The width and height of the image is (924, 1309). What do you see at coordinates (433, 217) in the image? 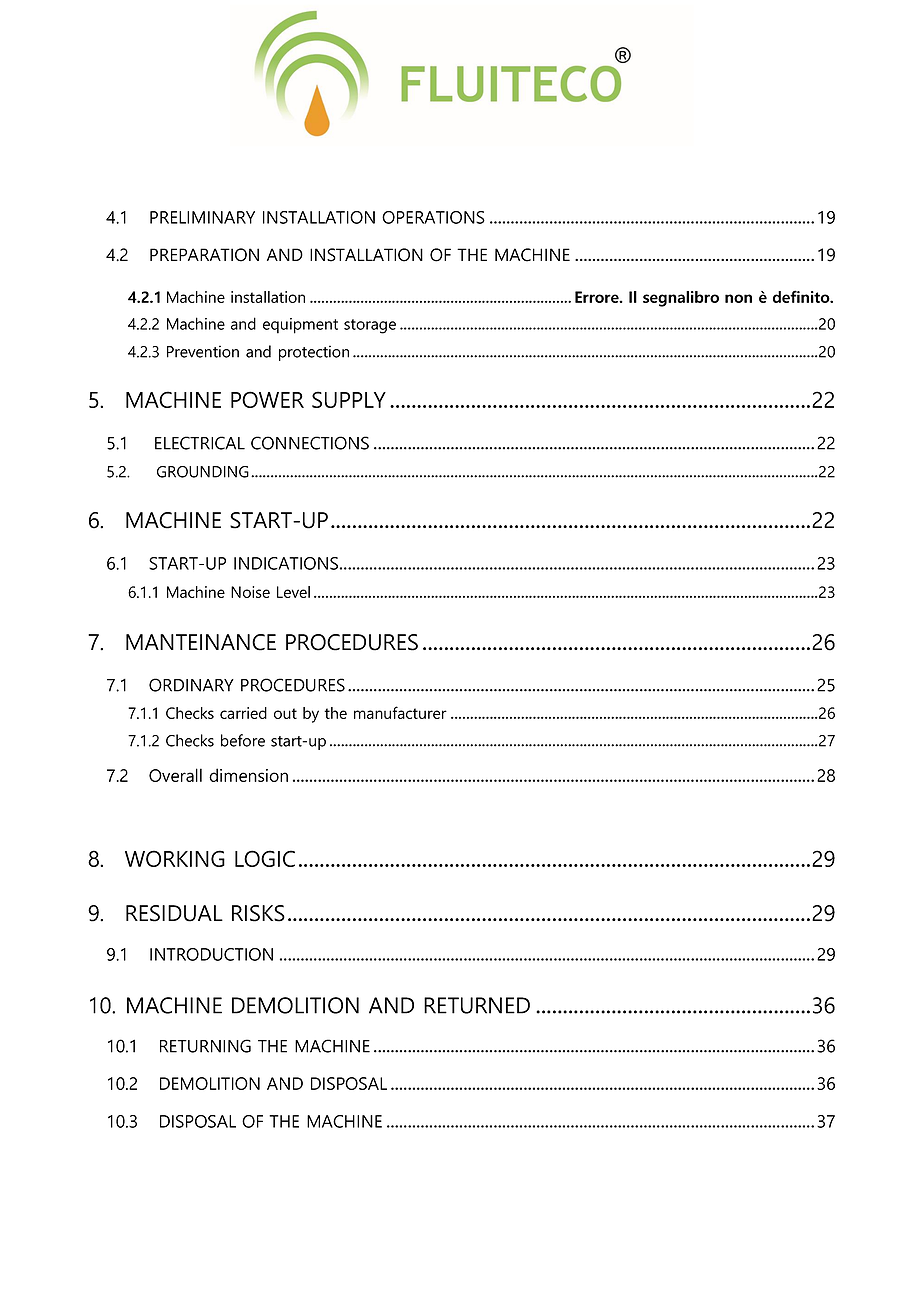
I see `OPERATIONS` at bounding box center [433, 217].
